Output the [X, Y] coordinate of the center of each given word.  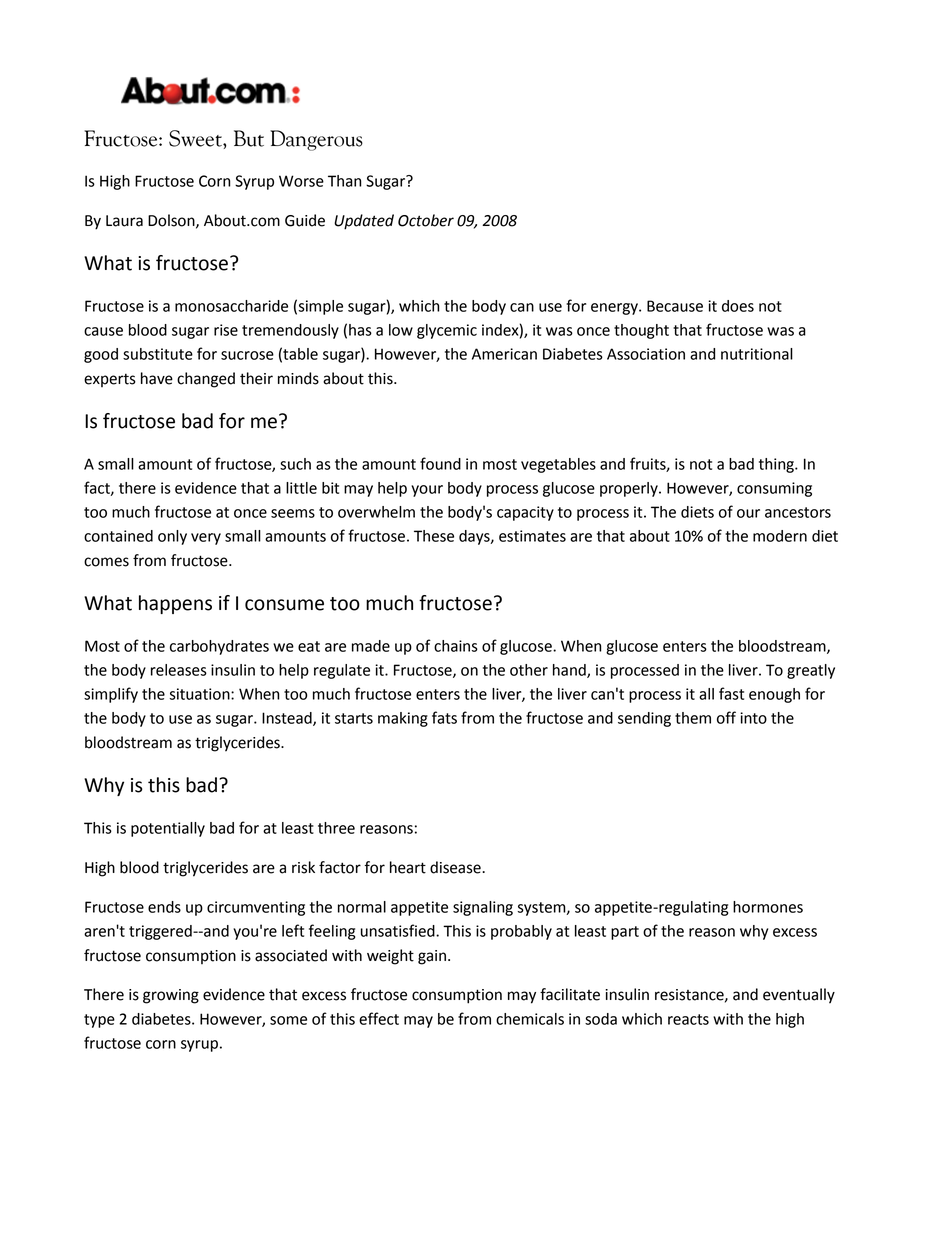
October [426, 220]
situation [201, 694]
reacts [688, 1019]
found [440, 463]
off [726, 717]
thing [777, 465]
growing [171, 996]
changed [206, 380]
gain [432, 957]
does [738, 306]
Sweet [196, 138]
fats [444, 717]
